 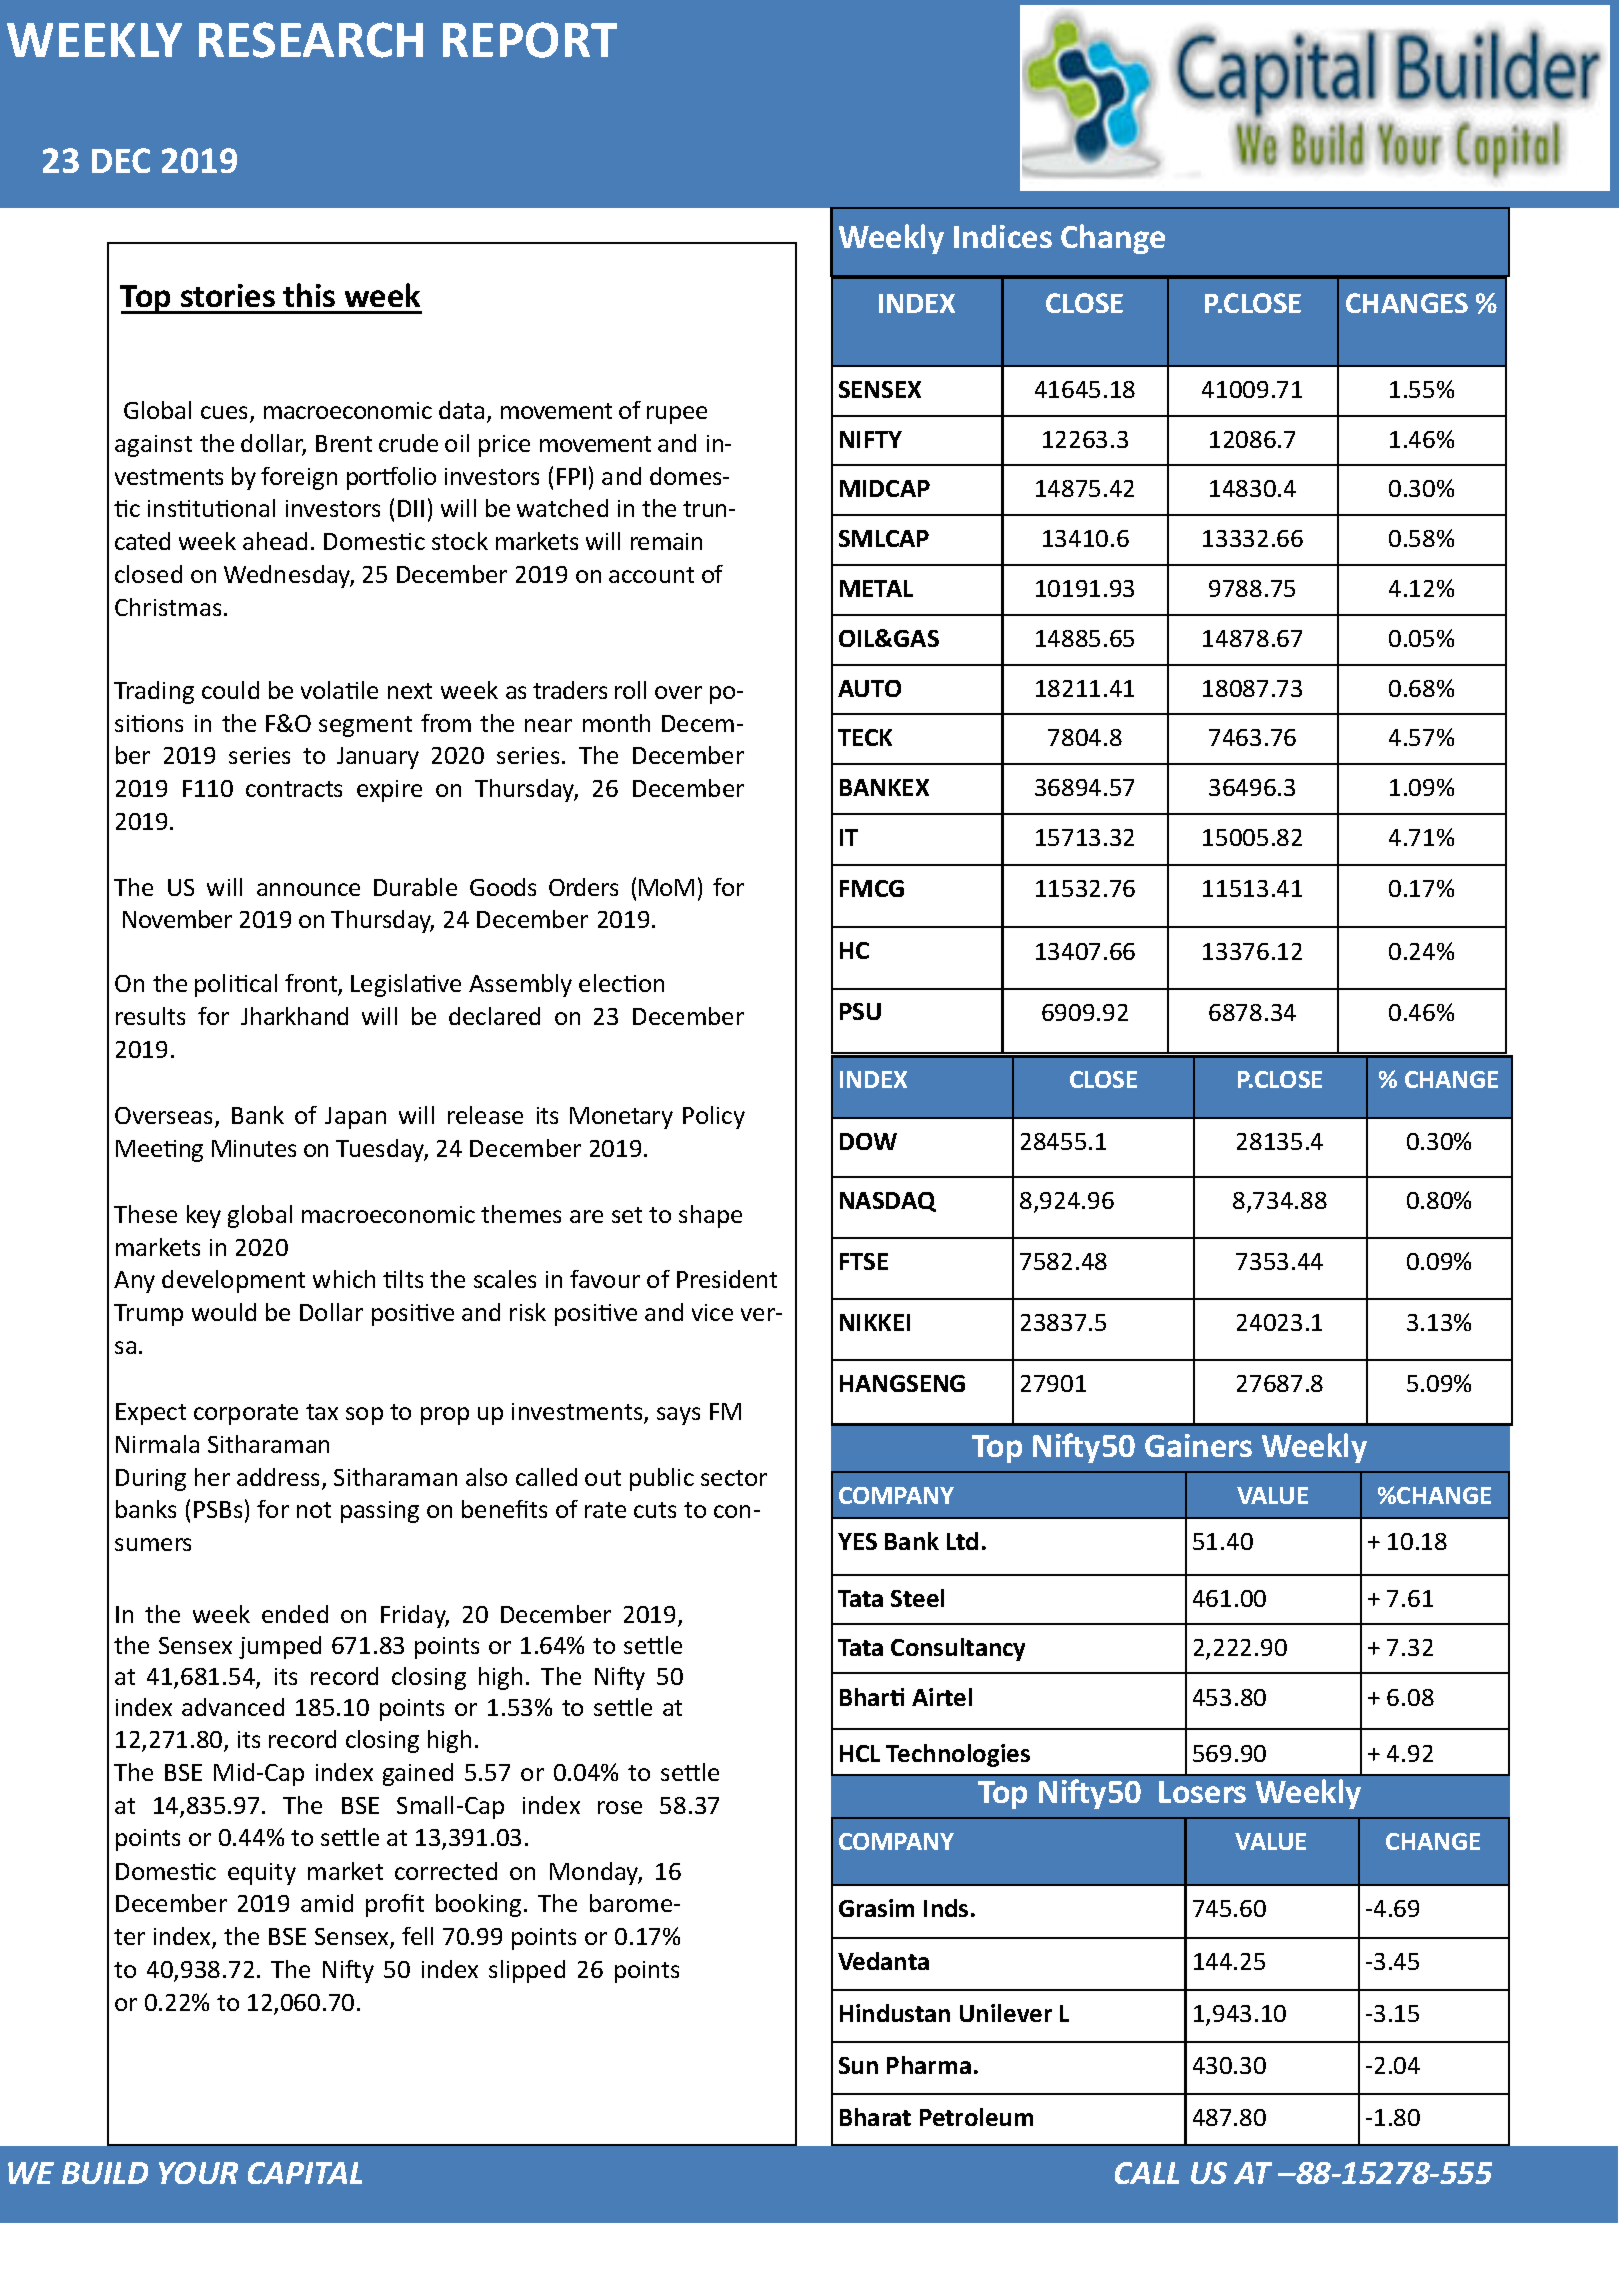 What do you see at coordinates (168, 607) in the page?
I see `Christmas` at bounding box center [168, 607].
